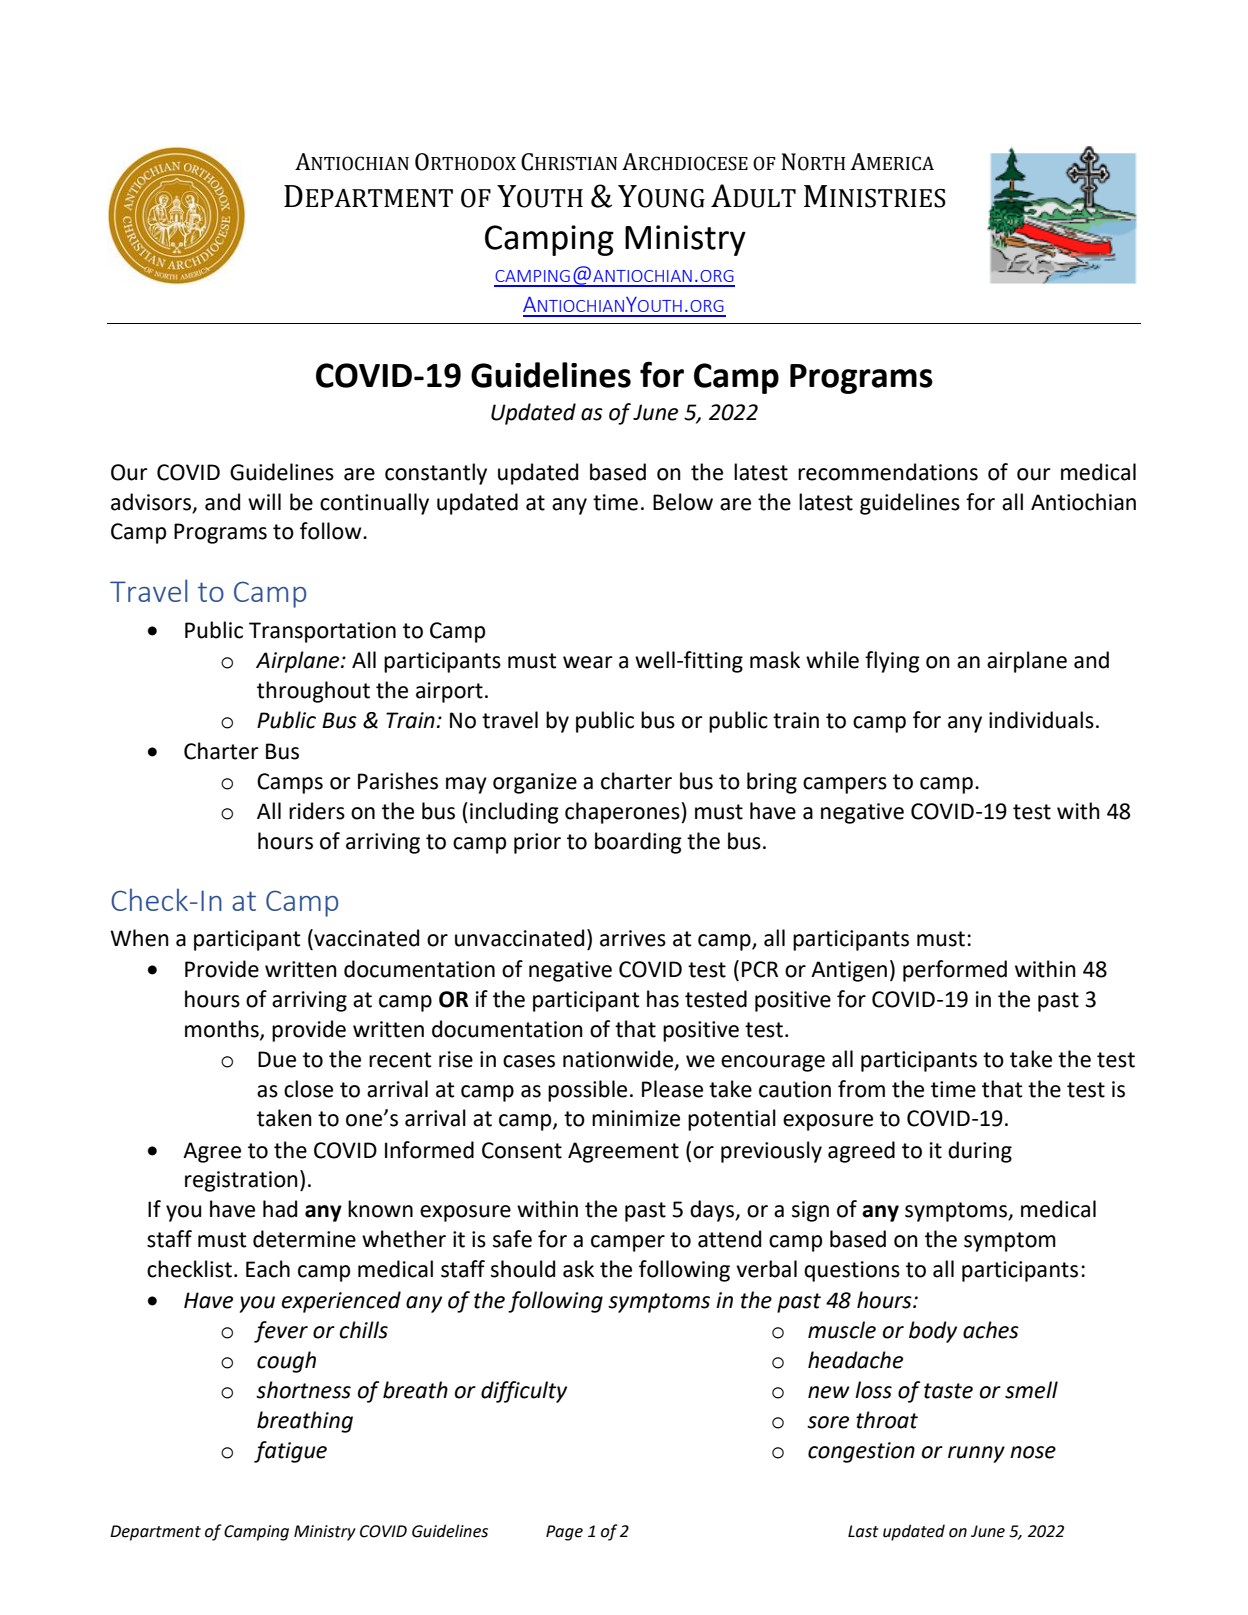  I want to click on registration, so click(241, 1181).
